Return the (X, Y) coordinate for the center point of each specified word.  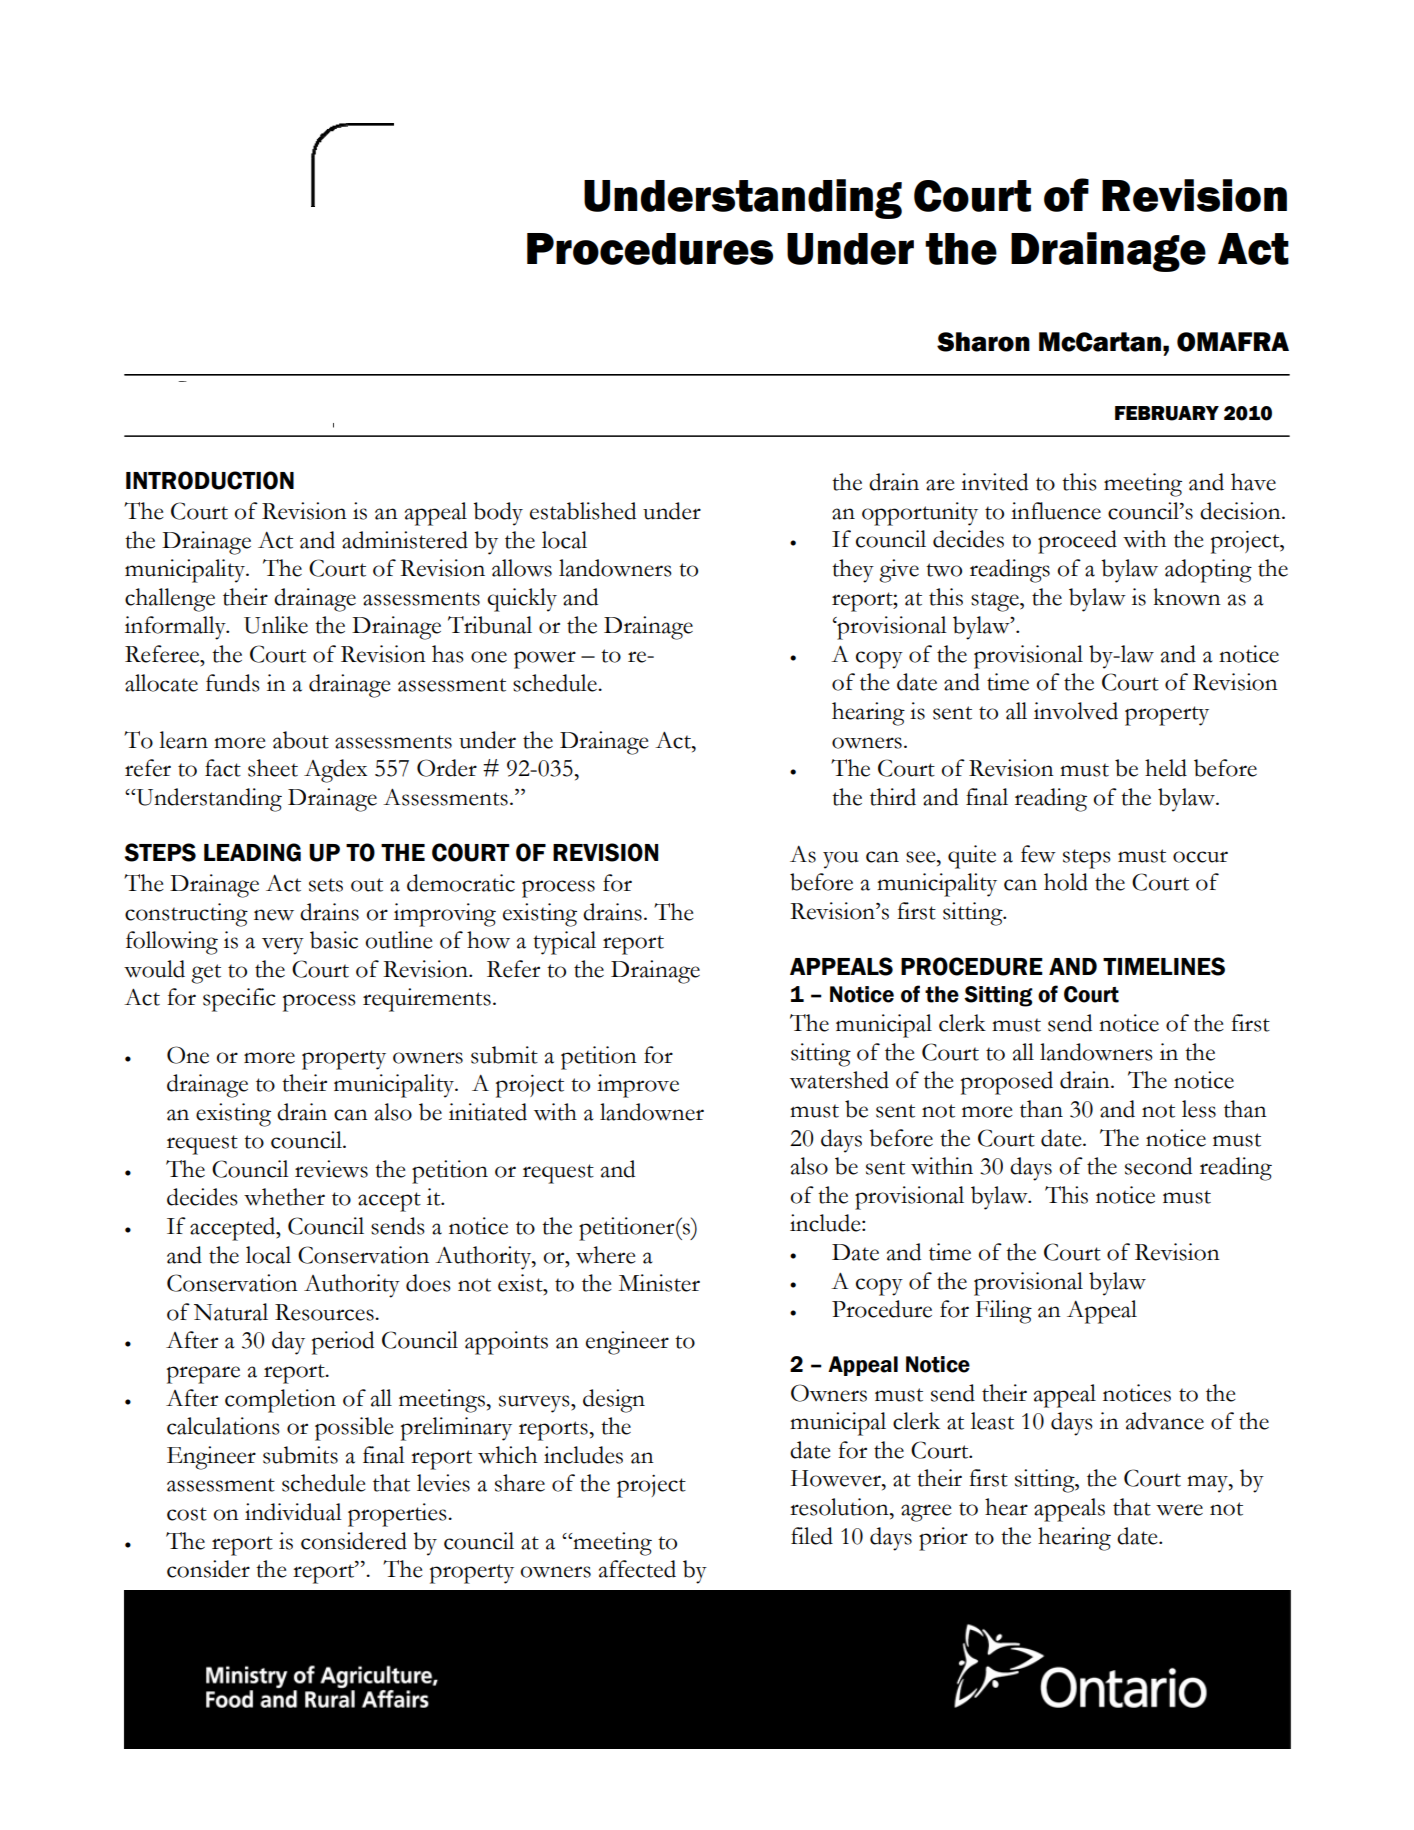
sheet (273, 768)
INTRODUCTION (210, 480)
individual (293, 1512)
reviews (331, 1169)
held (1166, 768)
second (1158, 1166)
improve (638, 1086)
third (893, 797)
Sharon (983, 342)
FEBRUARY (1167, 413)
